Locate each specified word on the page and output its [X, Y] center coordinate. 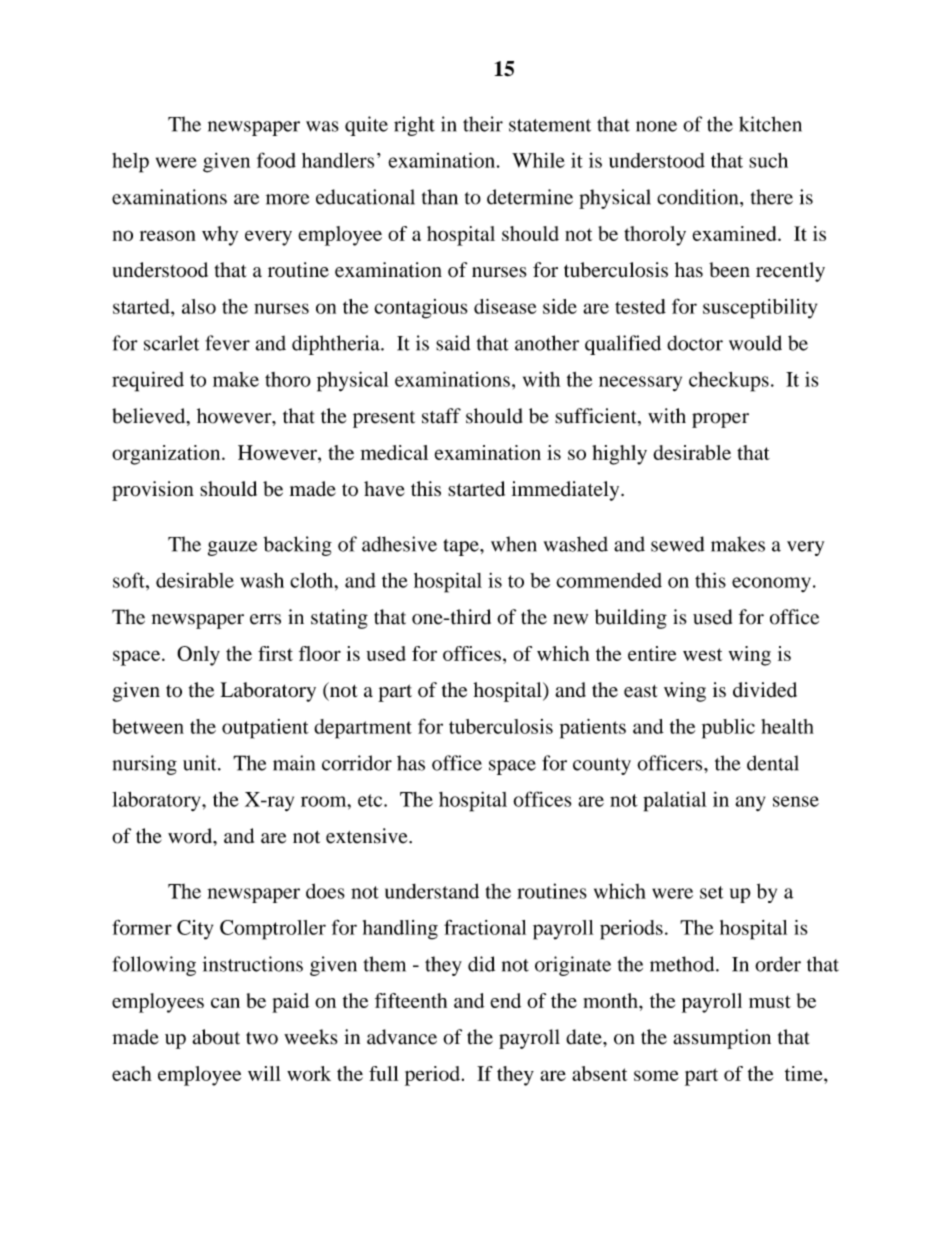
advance [402, 1037]
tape [462, 547]
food [276, 160]
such [768, 160]
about [216, 1037]
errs [265, 619]
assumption [722, 1039]
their [483, 124]
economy [771, 584]
